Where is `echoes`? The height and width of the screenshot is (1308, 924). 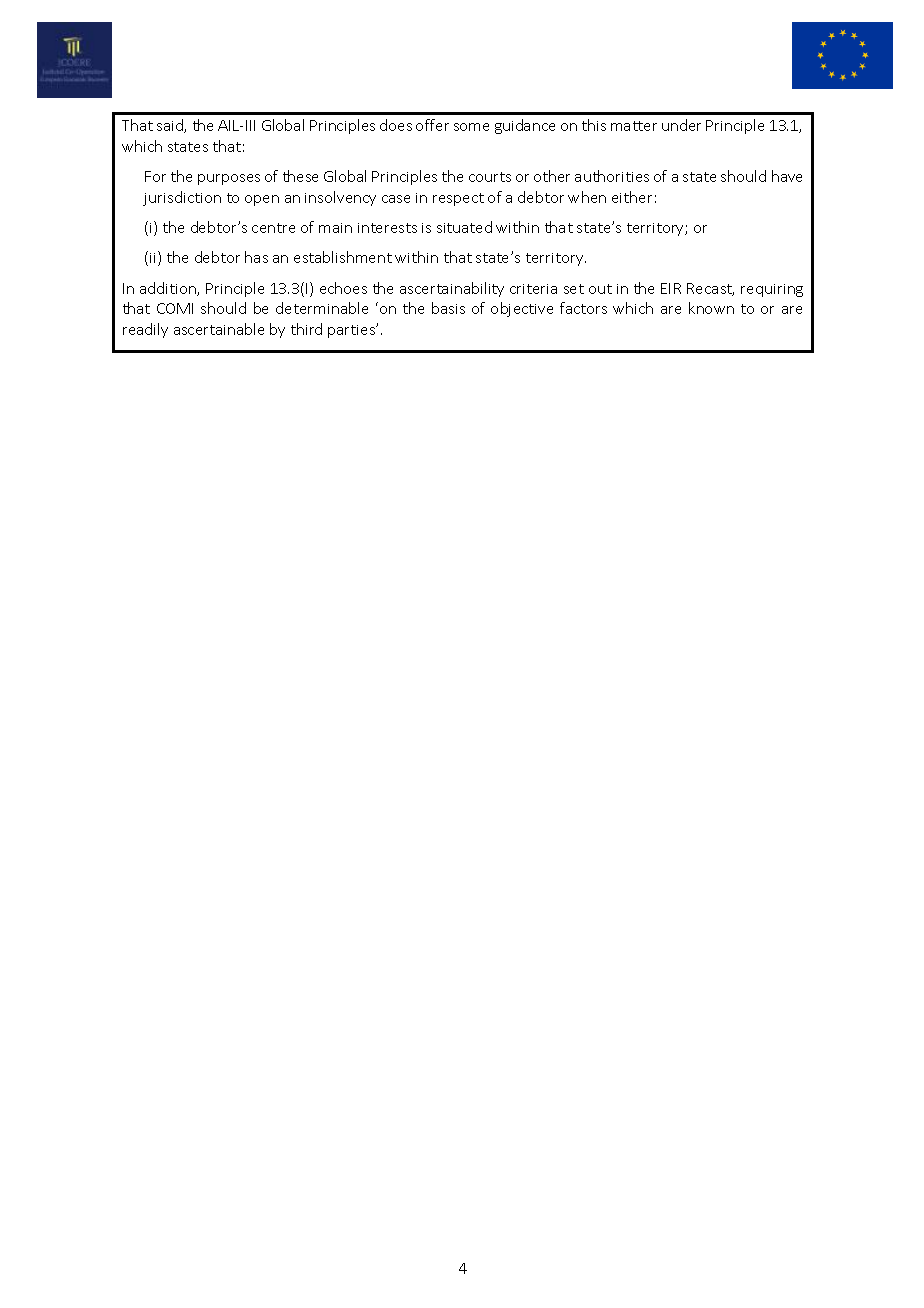 echoes is located at coordinates (343, 288).
